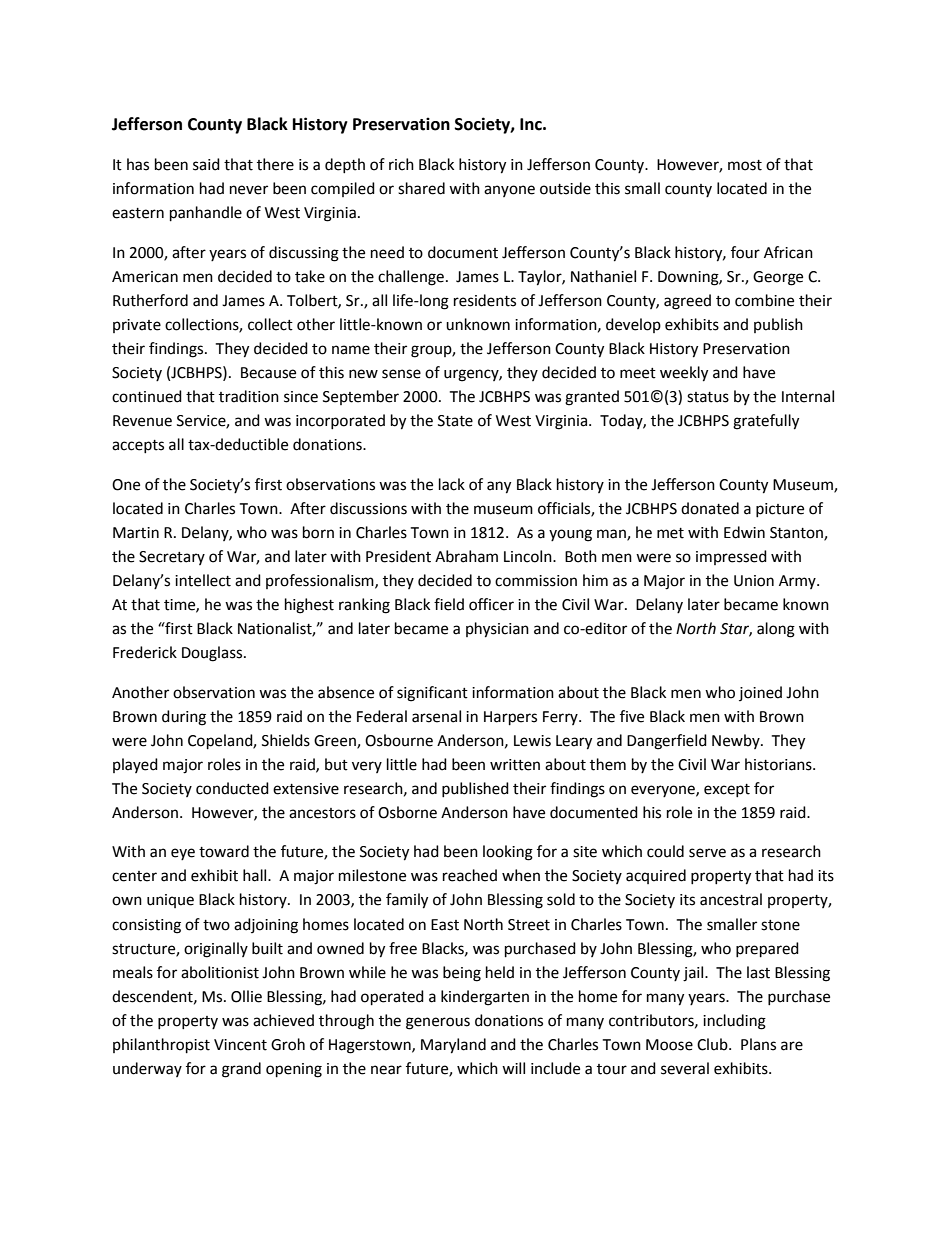 The height and width of the screenshot is (1233, 952). I want to click on Vincent, so click(240, 1045).
